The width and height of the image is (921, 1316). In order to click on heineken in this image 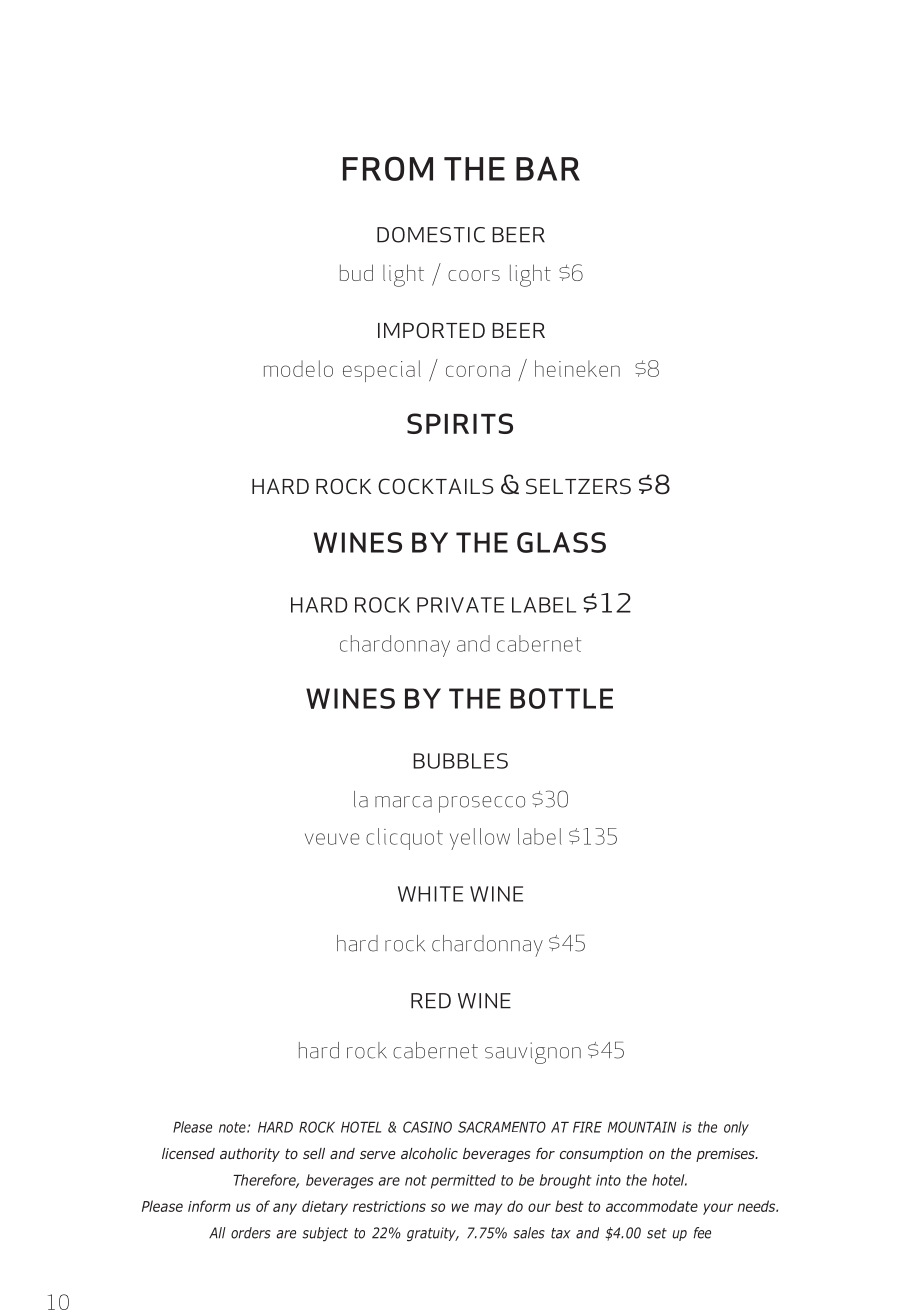, I will do `click(577, 368)`.
